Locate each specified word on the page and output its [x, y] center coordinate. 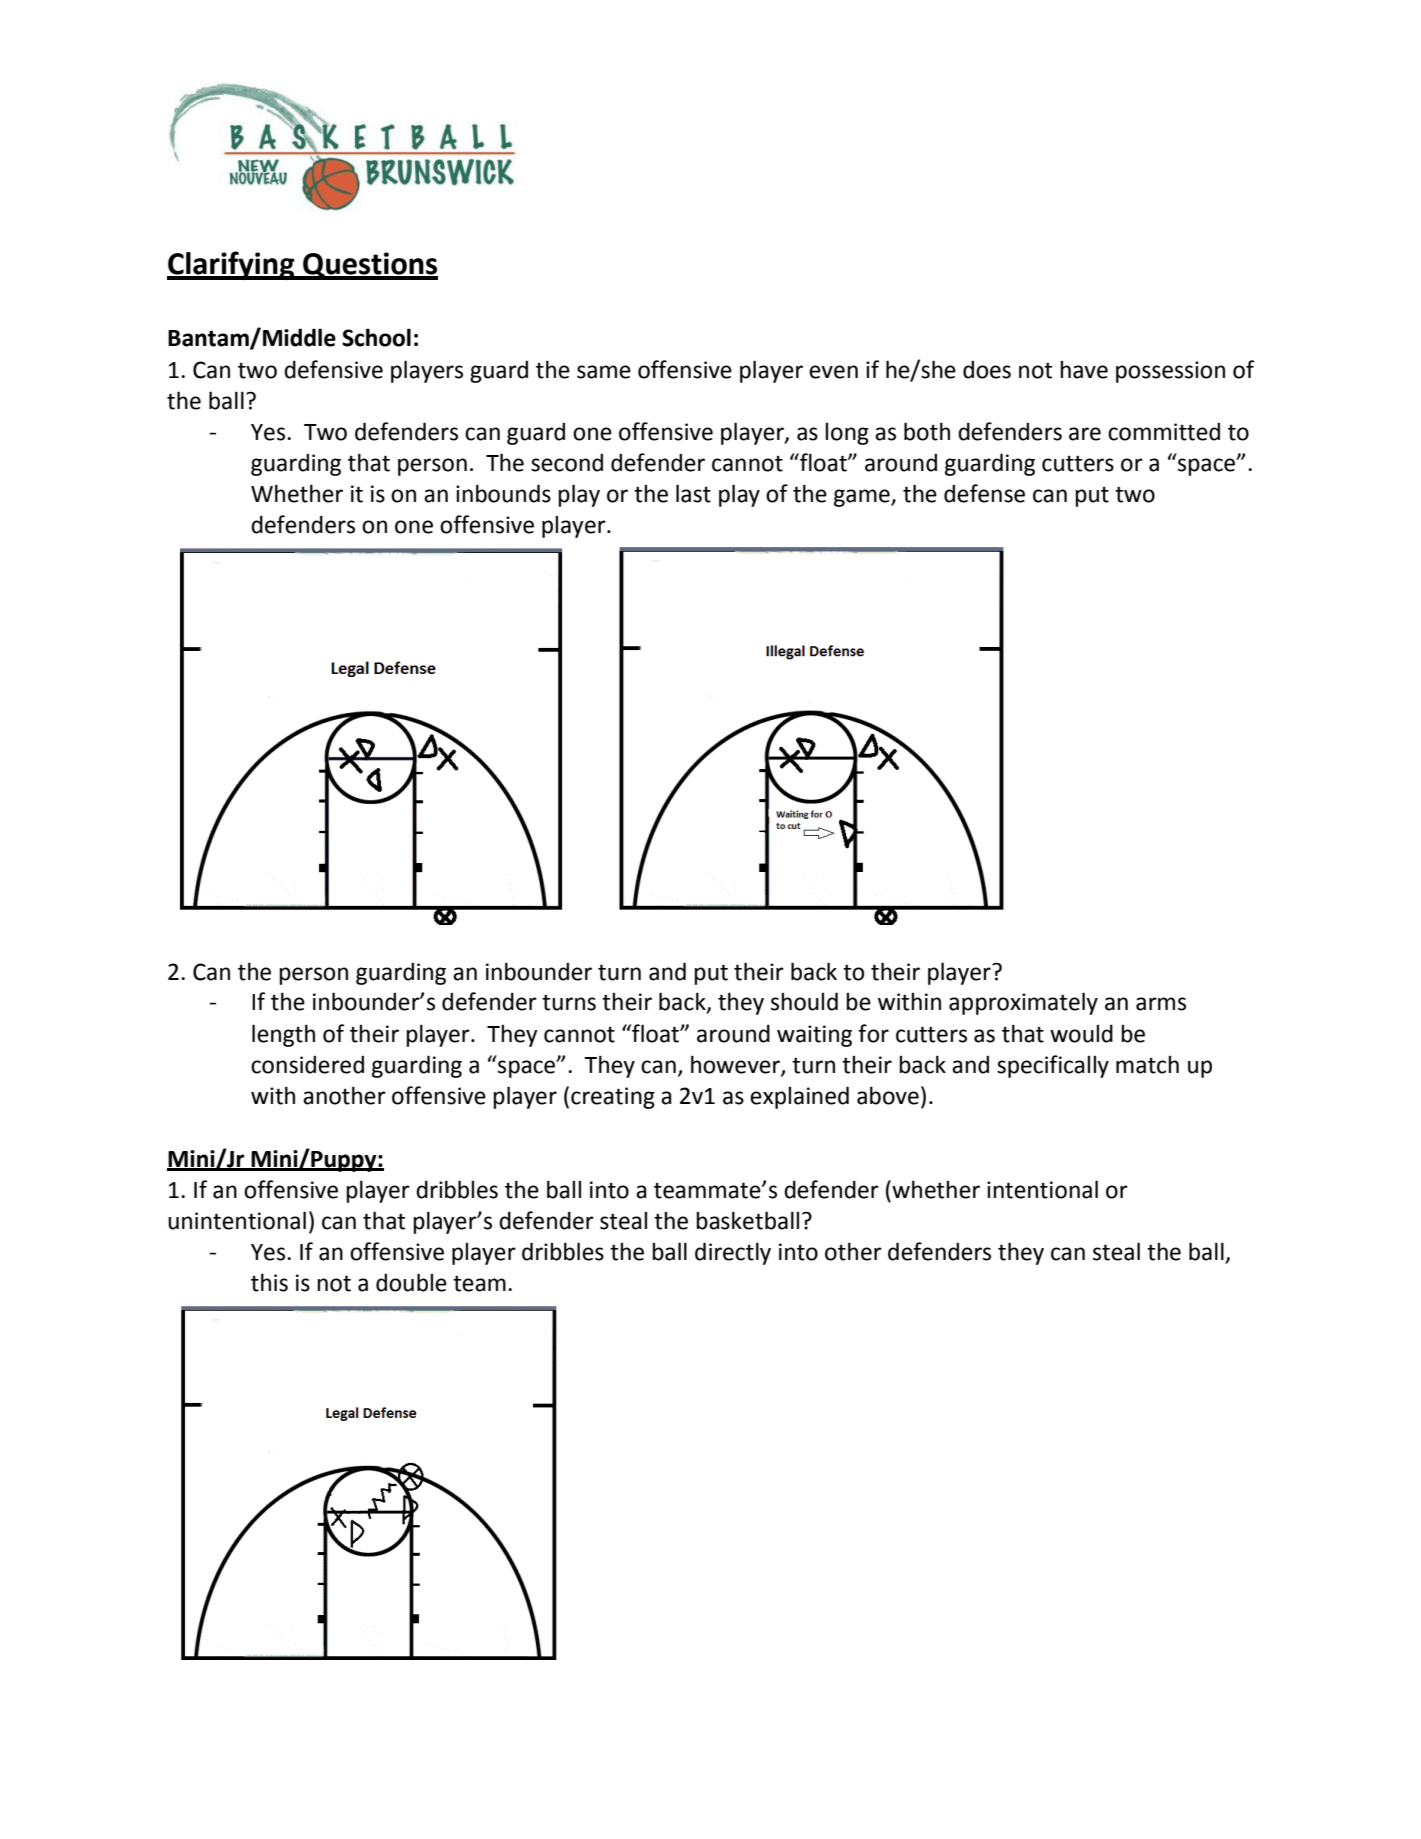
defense [984, 493]
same [604, 372]
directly [733, 1253]
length [283, 1035]
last [693, 493]
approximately [1023, 1003]
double [411, 1282]
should [804, 1001]
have [1084, 370]
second [567, 462]
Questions [369, 266]
